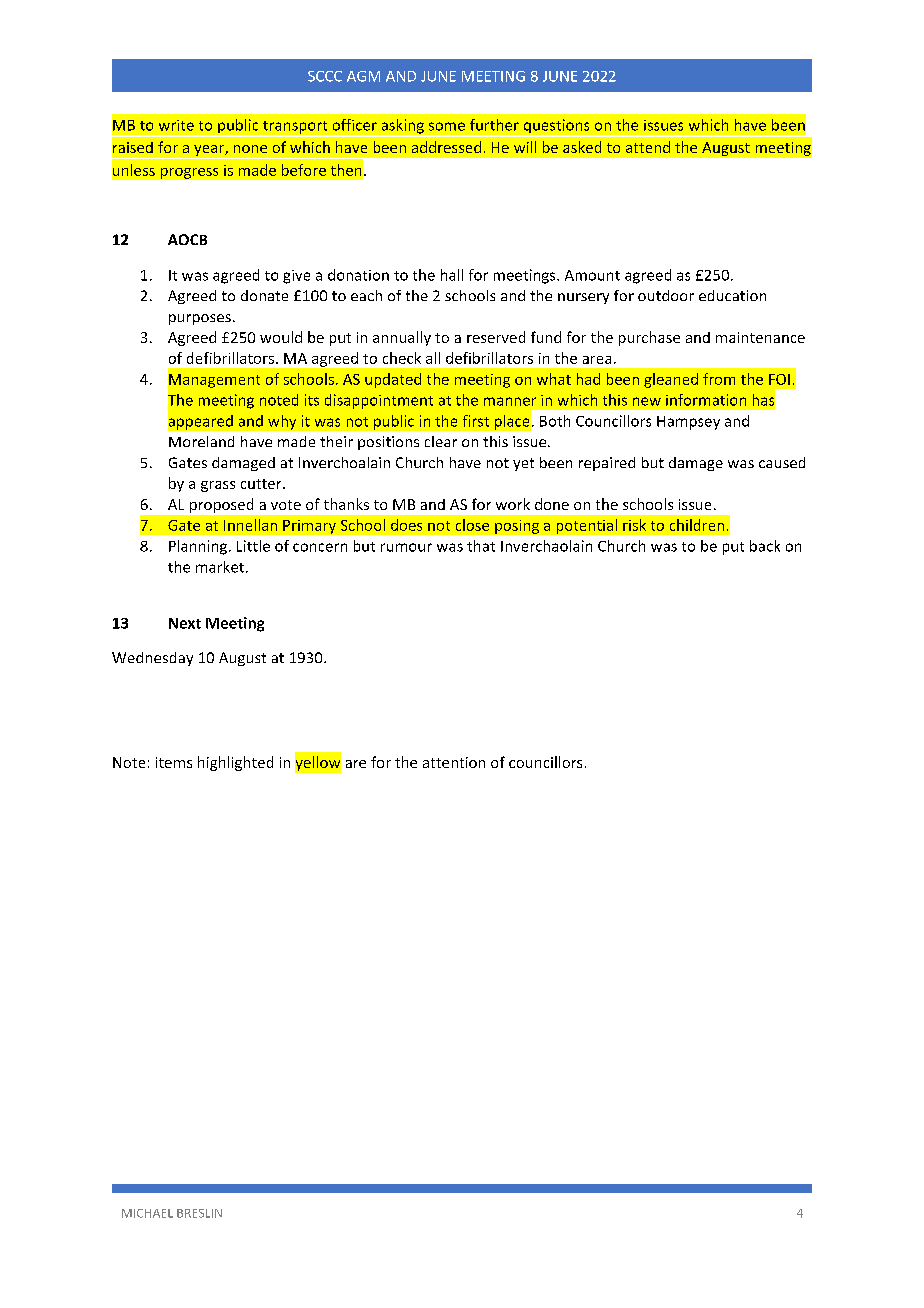 The image size is (924, 1308). I want to click on purposes, so click(200, 319).
